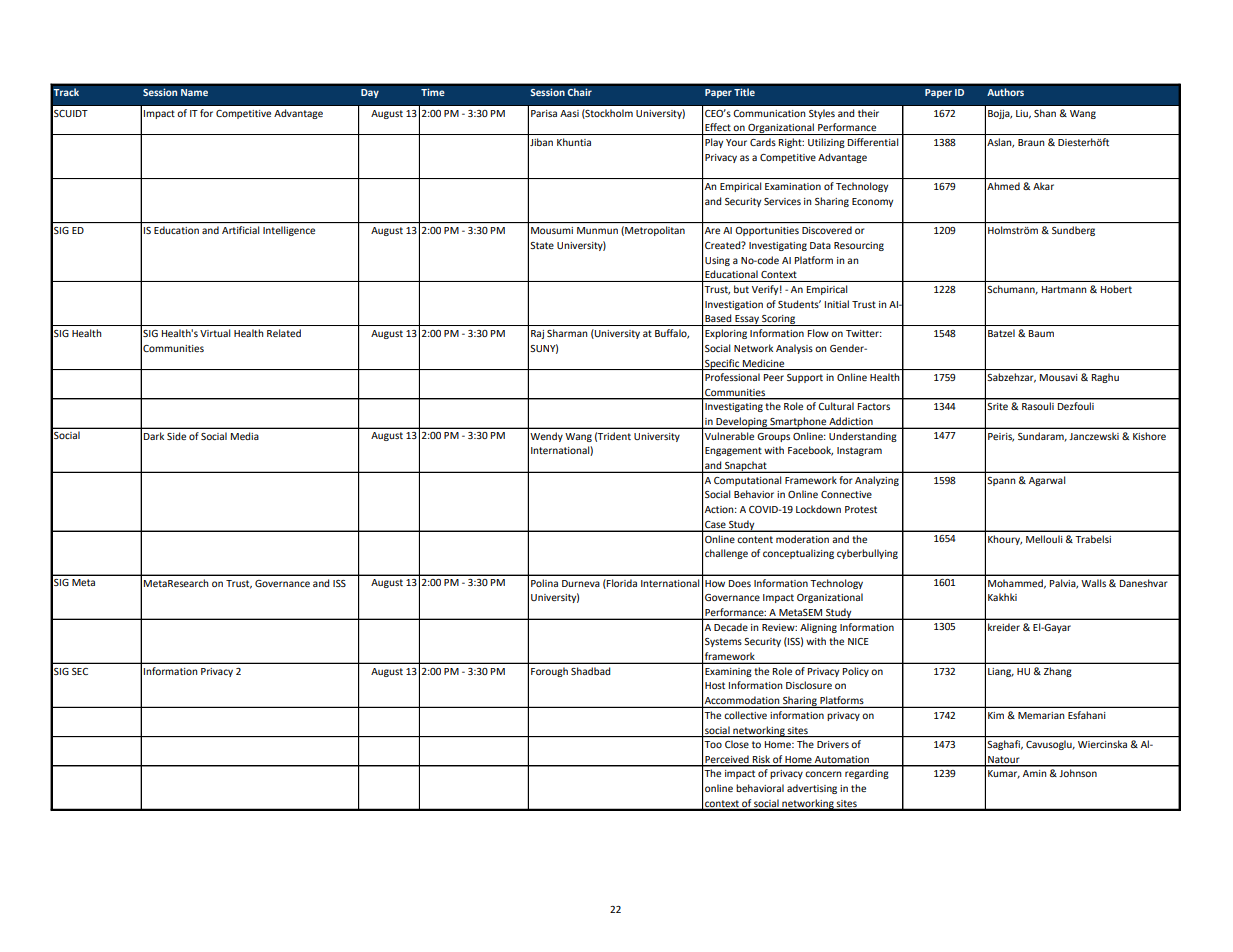  Describe the element at coordinates (289, 231) in the screenshot. I see `Intelligence` at that location.
